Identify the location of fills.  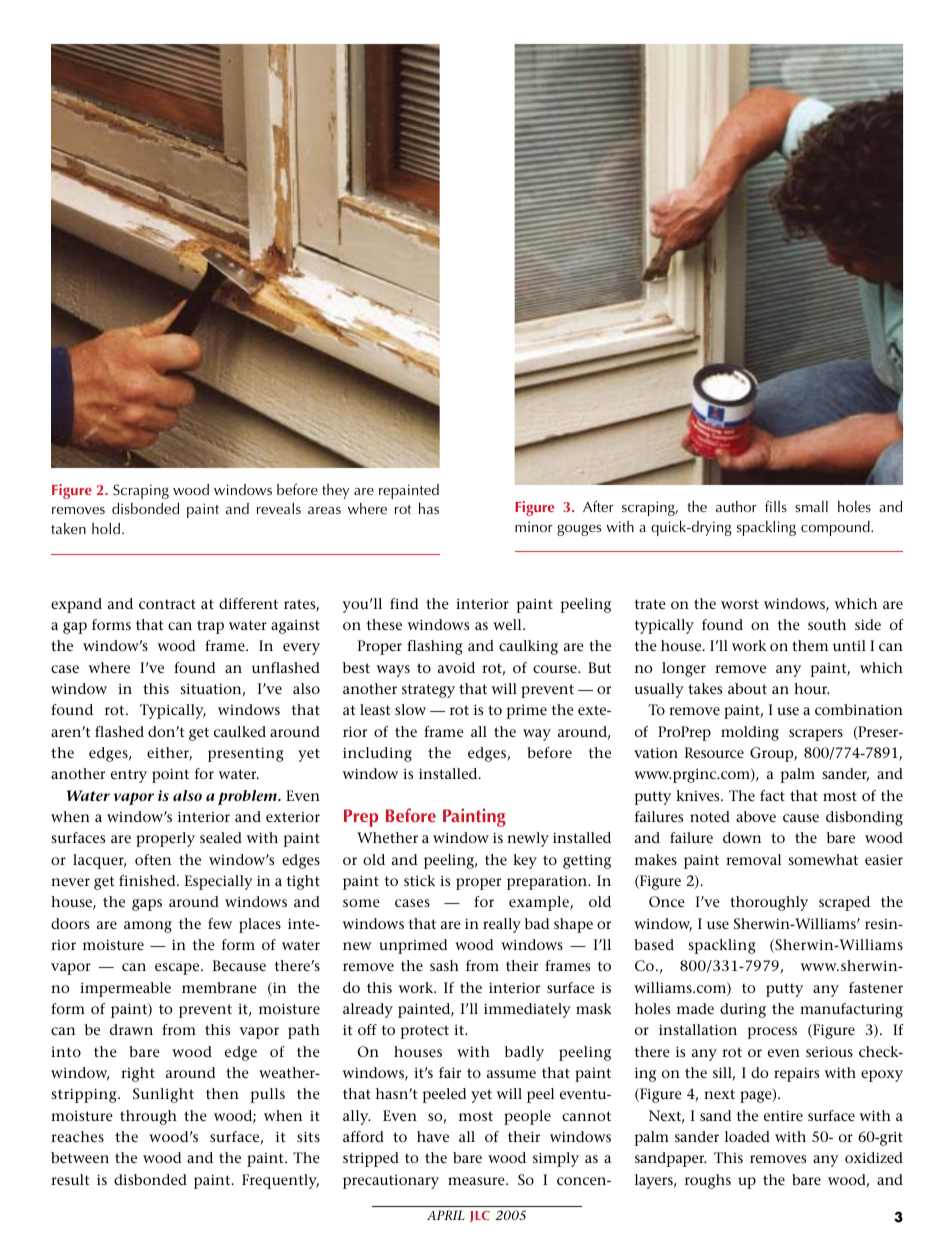
(776, 506).
